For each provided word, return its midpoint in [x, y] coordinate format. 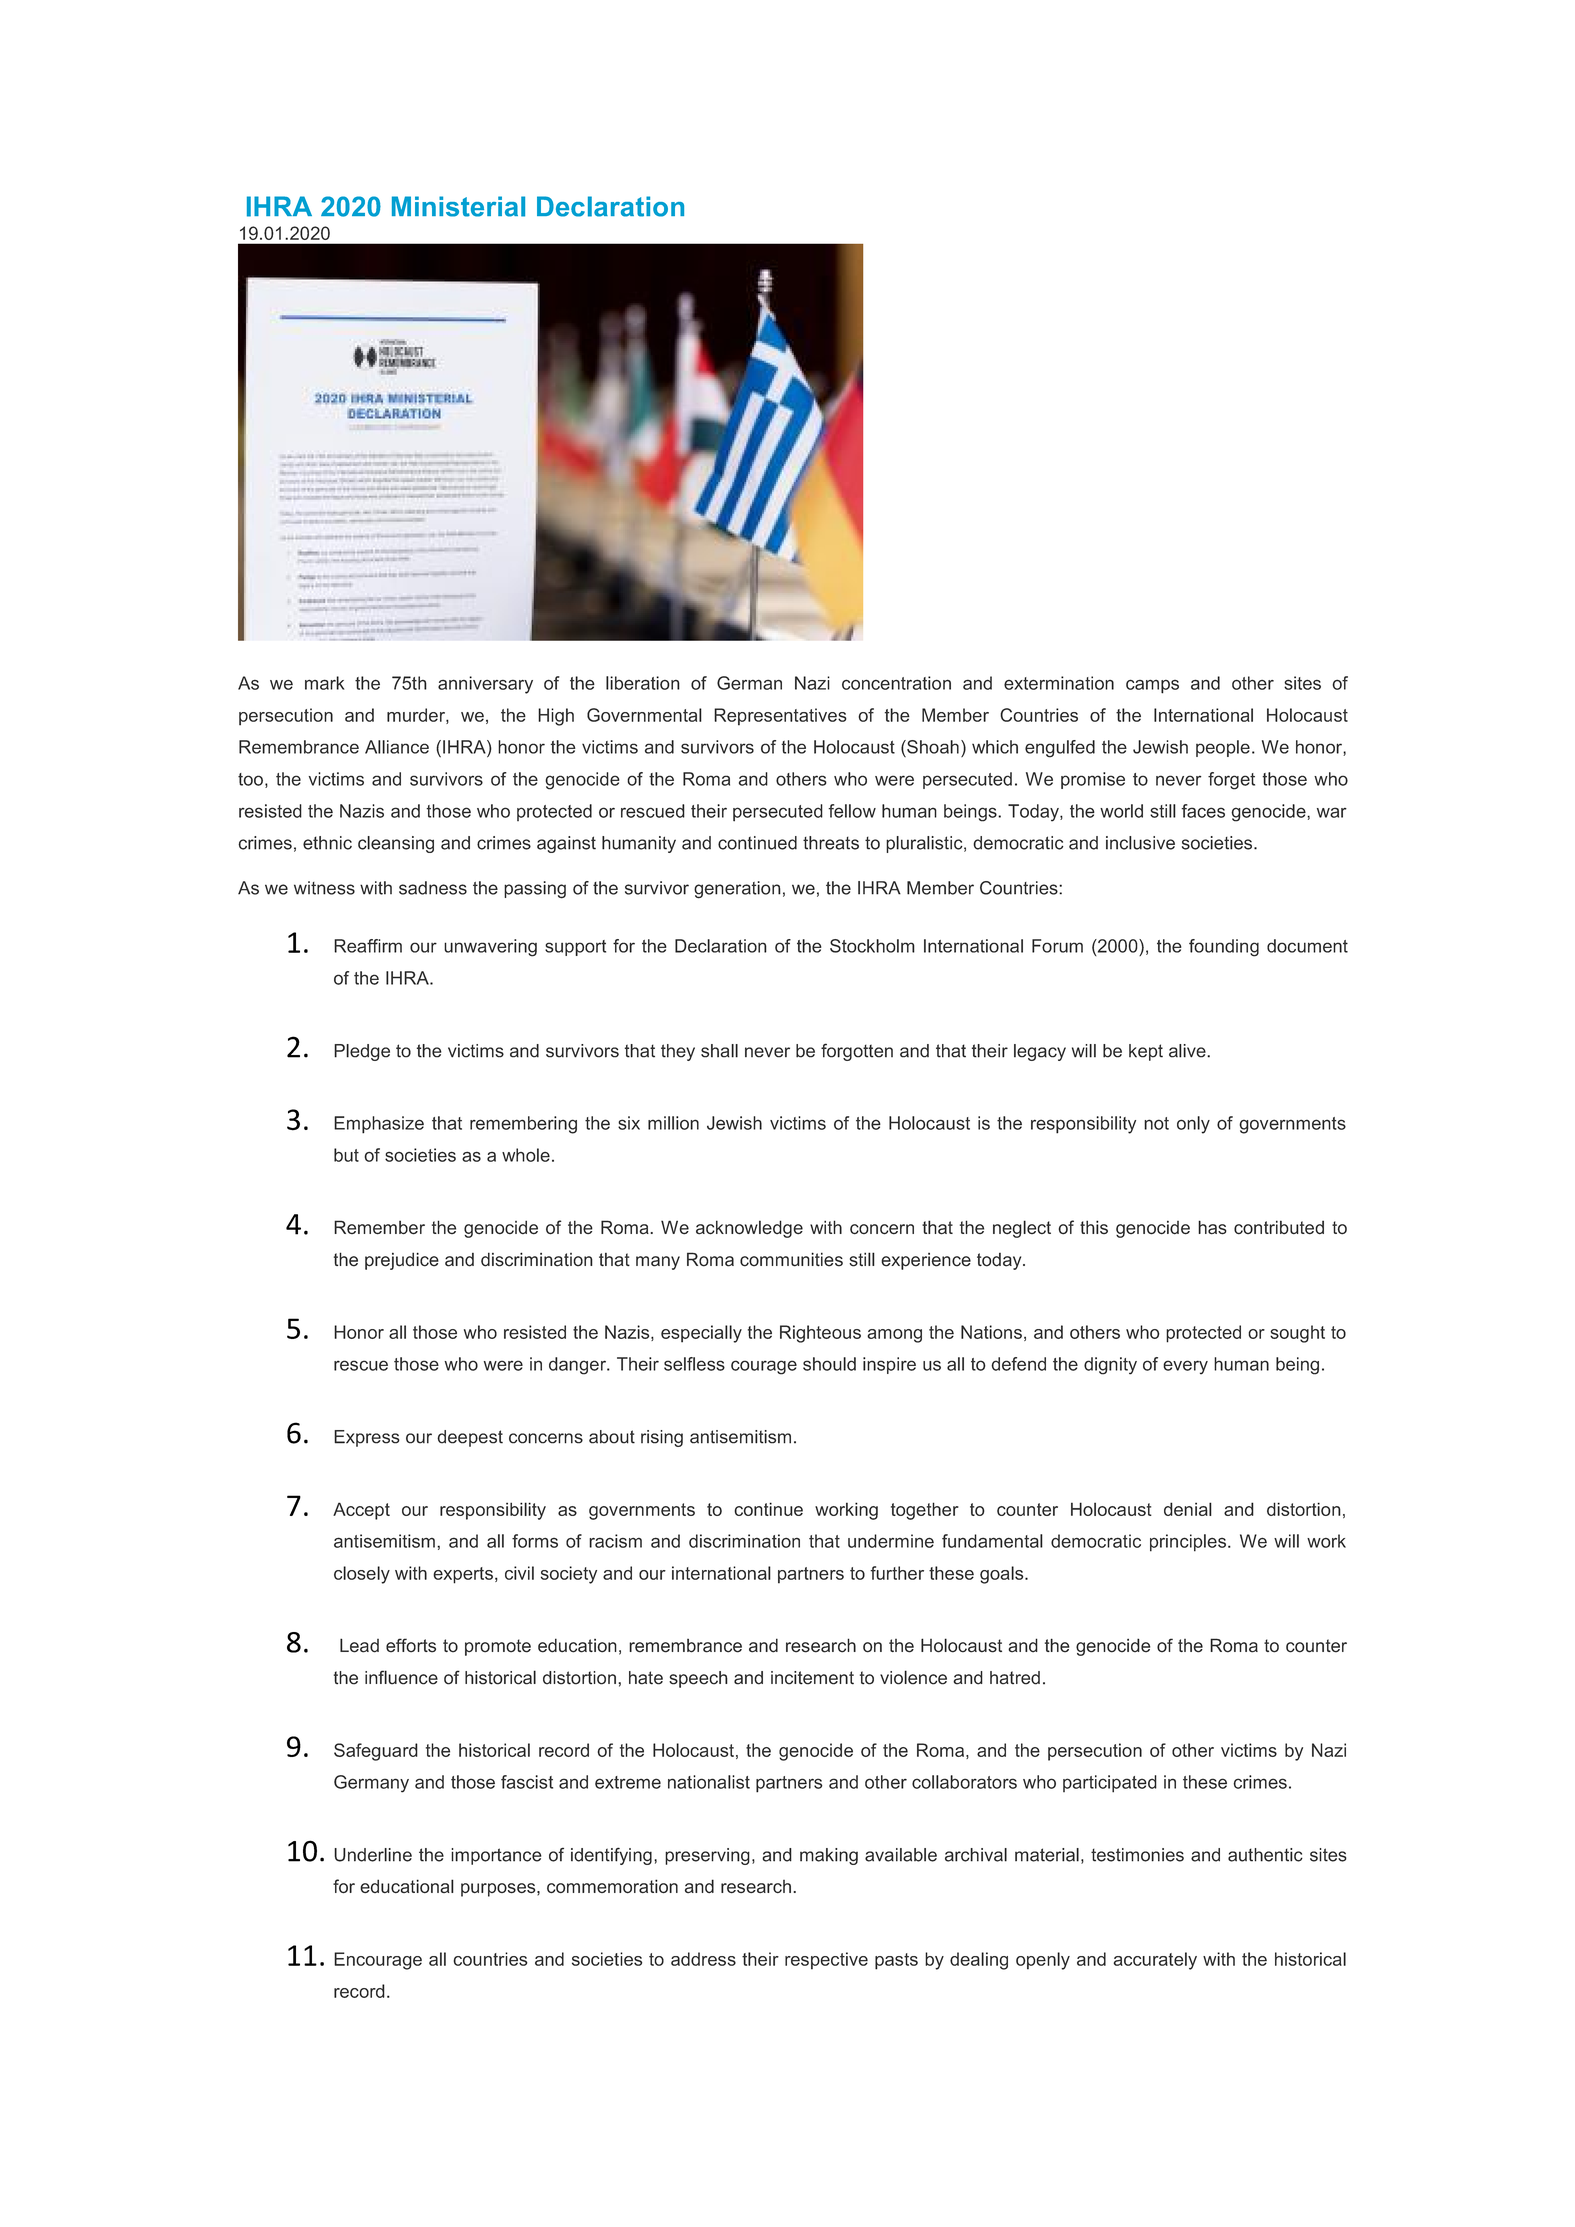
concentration [896, 683]
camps [1152, 686]
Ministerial [458, 206]
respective [826, 1961]
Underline [373, 1855]
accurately [1155, 1961]
